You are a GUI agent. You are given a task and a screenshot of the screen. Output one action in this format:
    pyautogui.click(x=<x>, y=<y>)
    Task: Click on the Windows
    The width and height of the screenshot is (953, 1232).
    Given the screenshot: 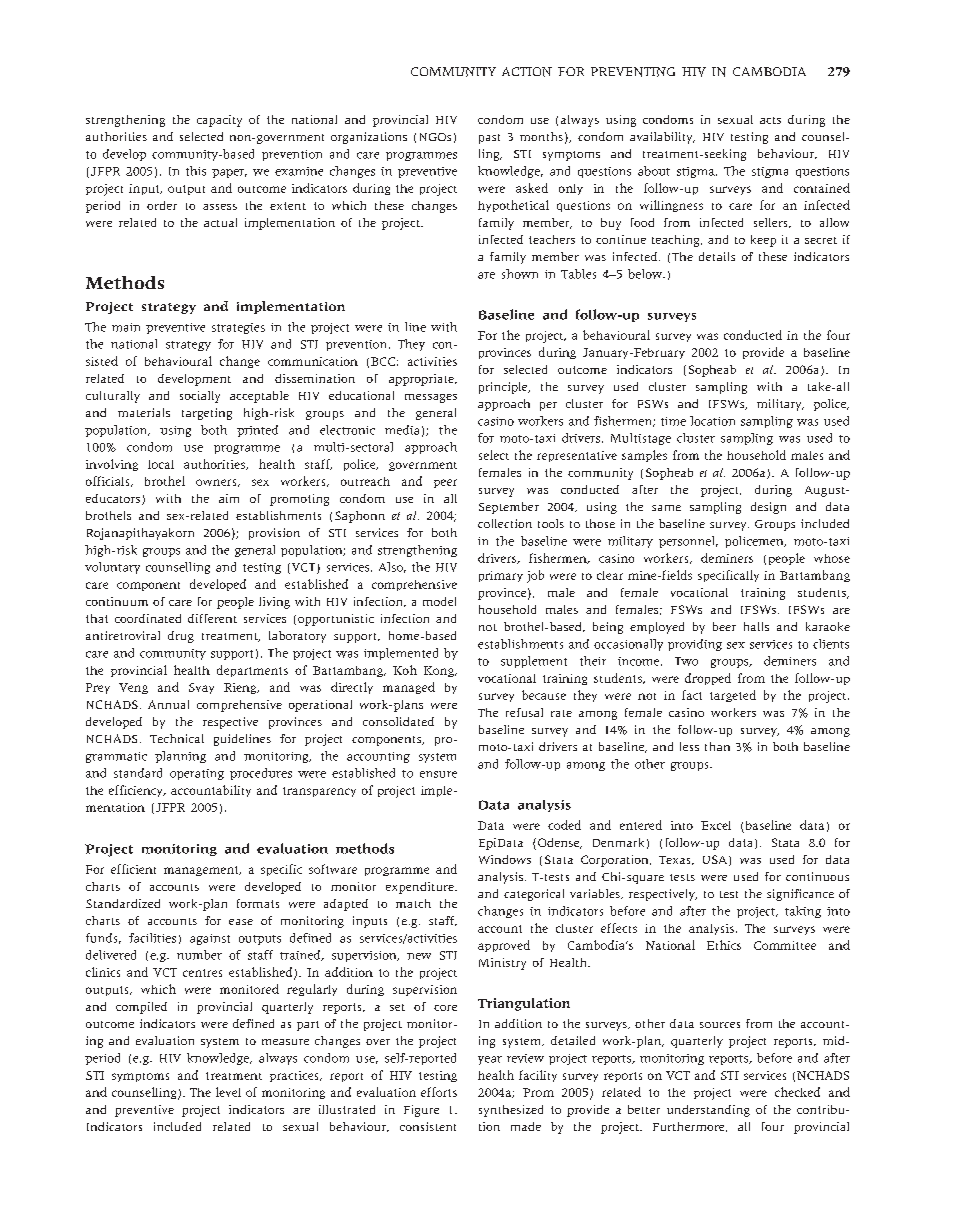 What is the action you would take?
    pyautogui.click(x=505, y=859)
